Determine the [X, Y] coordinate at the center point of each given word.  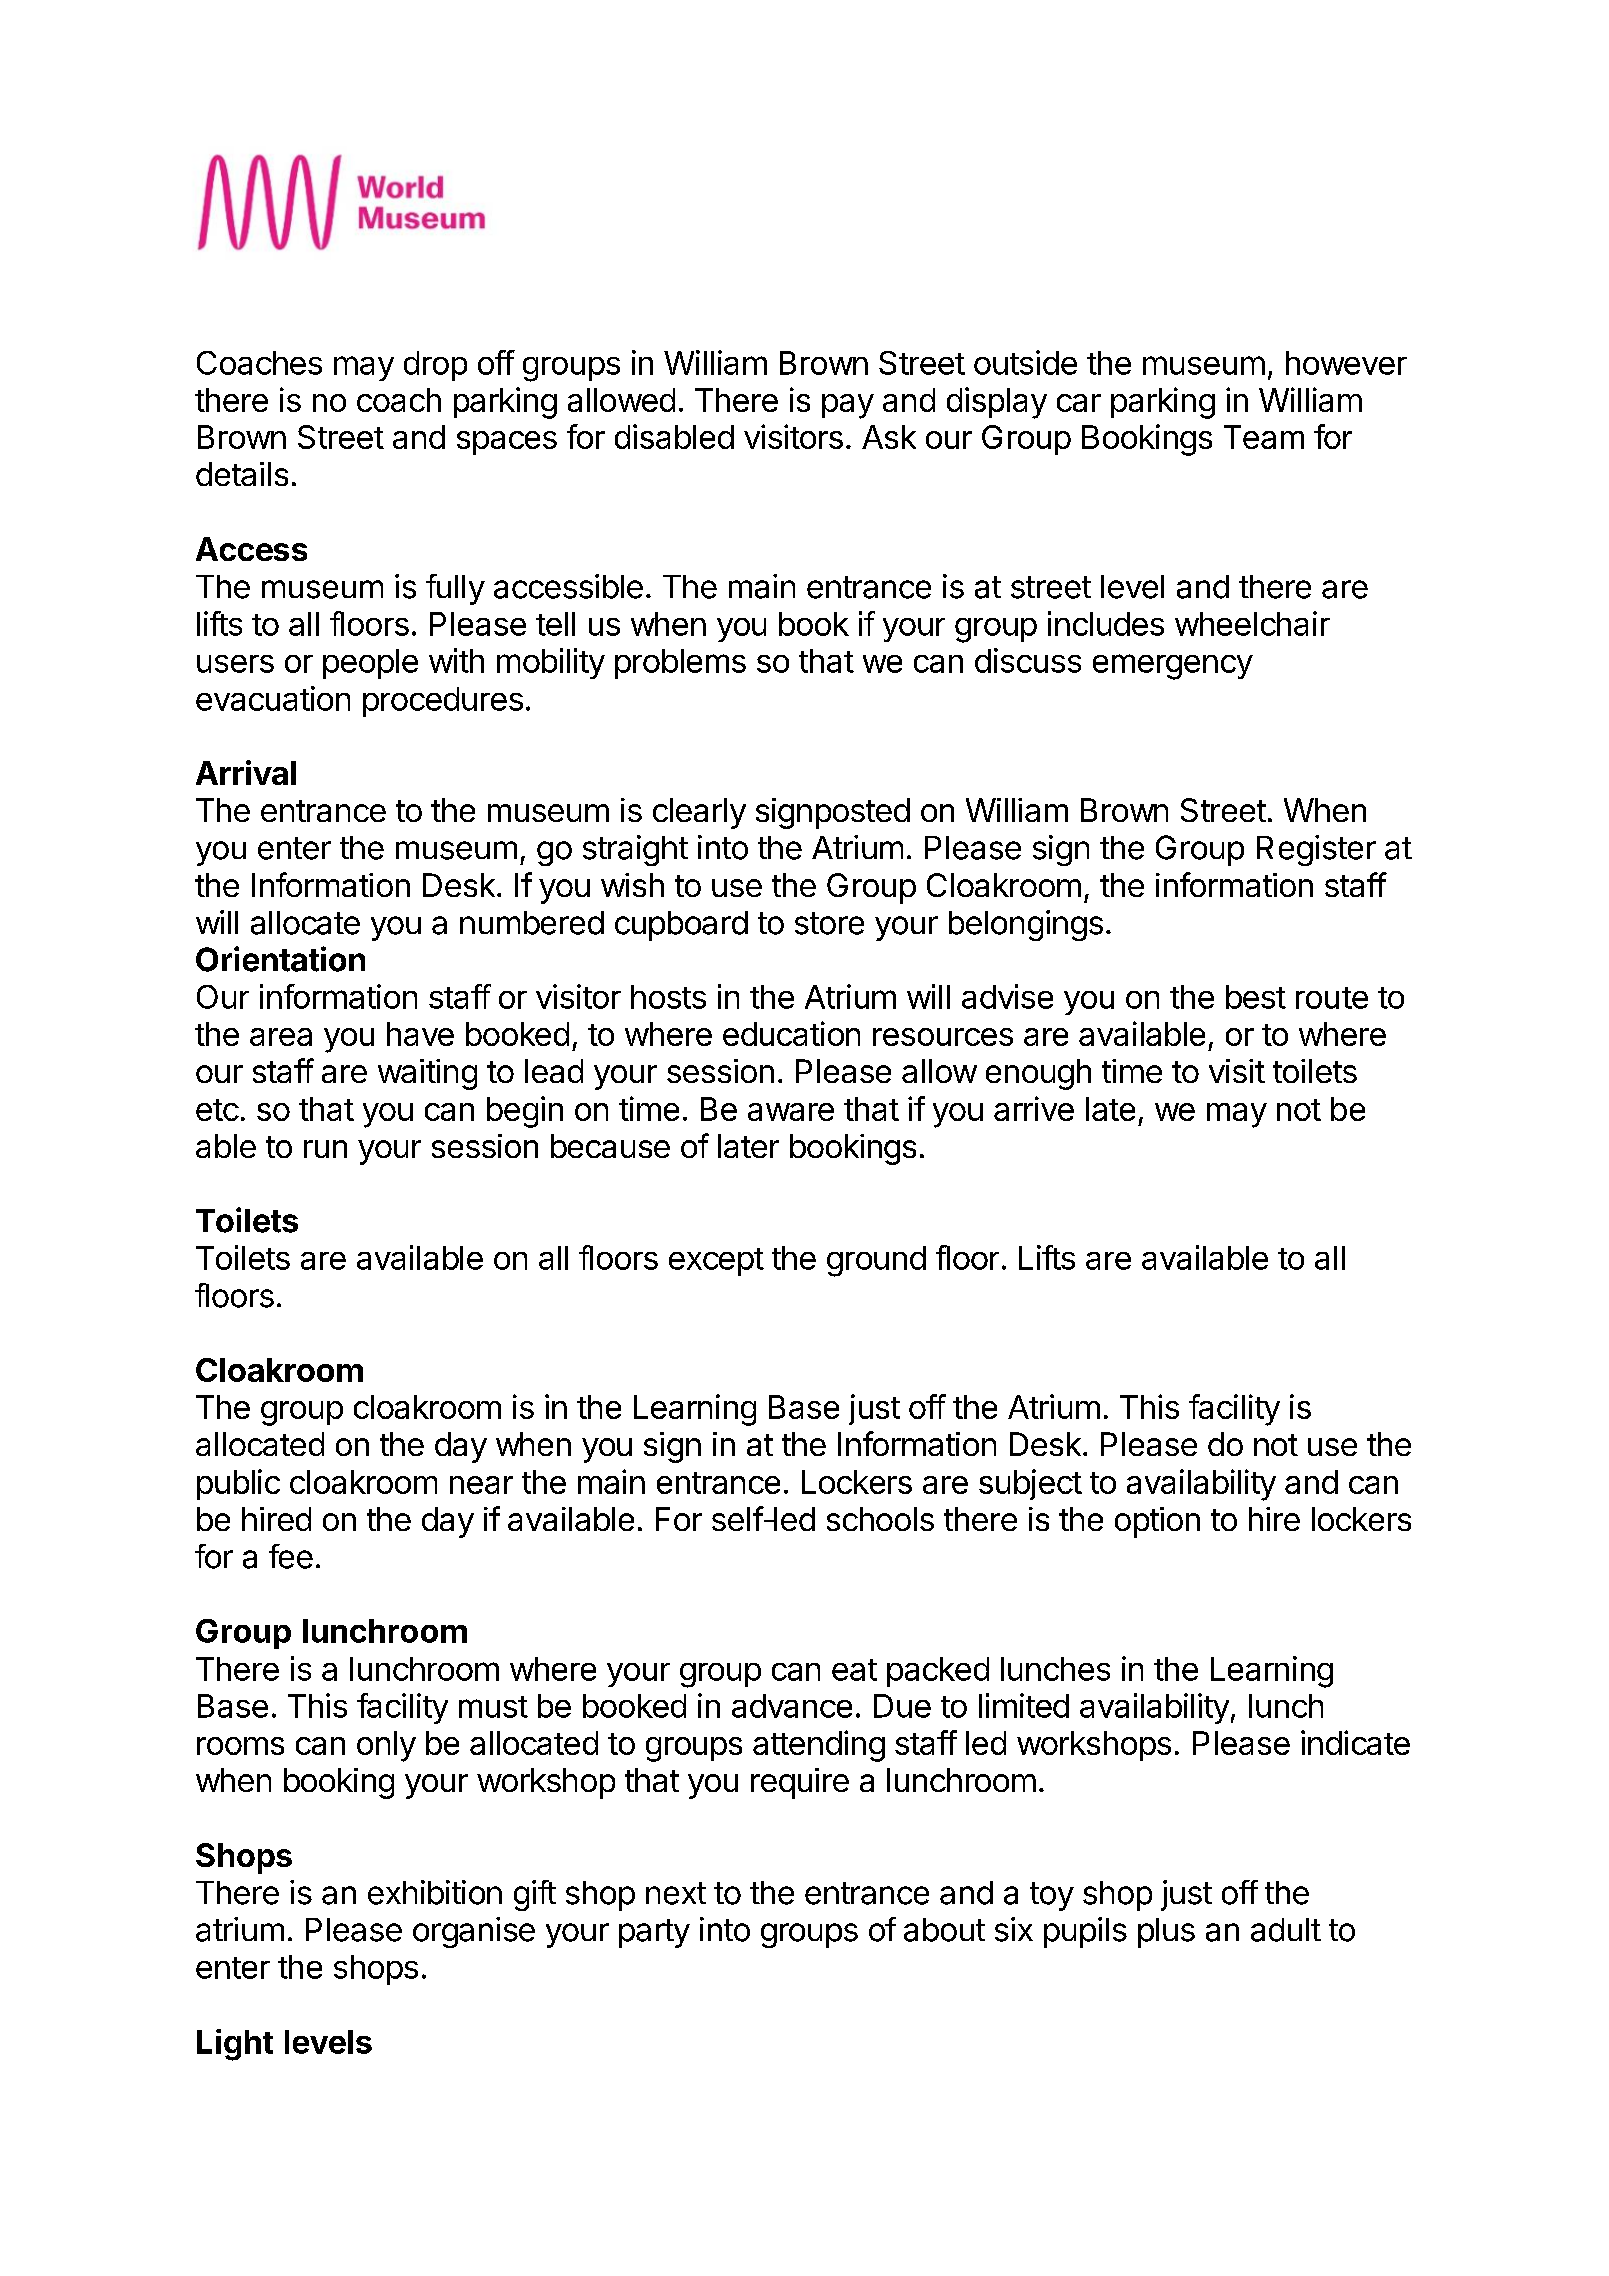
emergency [1173, 667]
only [386, 1746]
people [370, 664]
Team [1264, 437]
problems [680, 664]
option [1157, 1522]
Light [235, 2045]
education [791, 1033]
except [716, 1262]
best [1256, 997]
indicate [1355, 1742]
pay [848, 406]
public [238, 1484]
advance [792, 1706]
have [420, 1034]
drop [435, 366]
